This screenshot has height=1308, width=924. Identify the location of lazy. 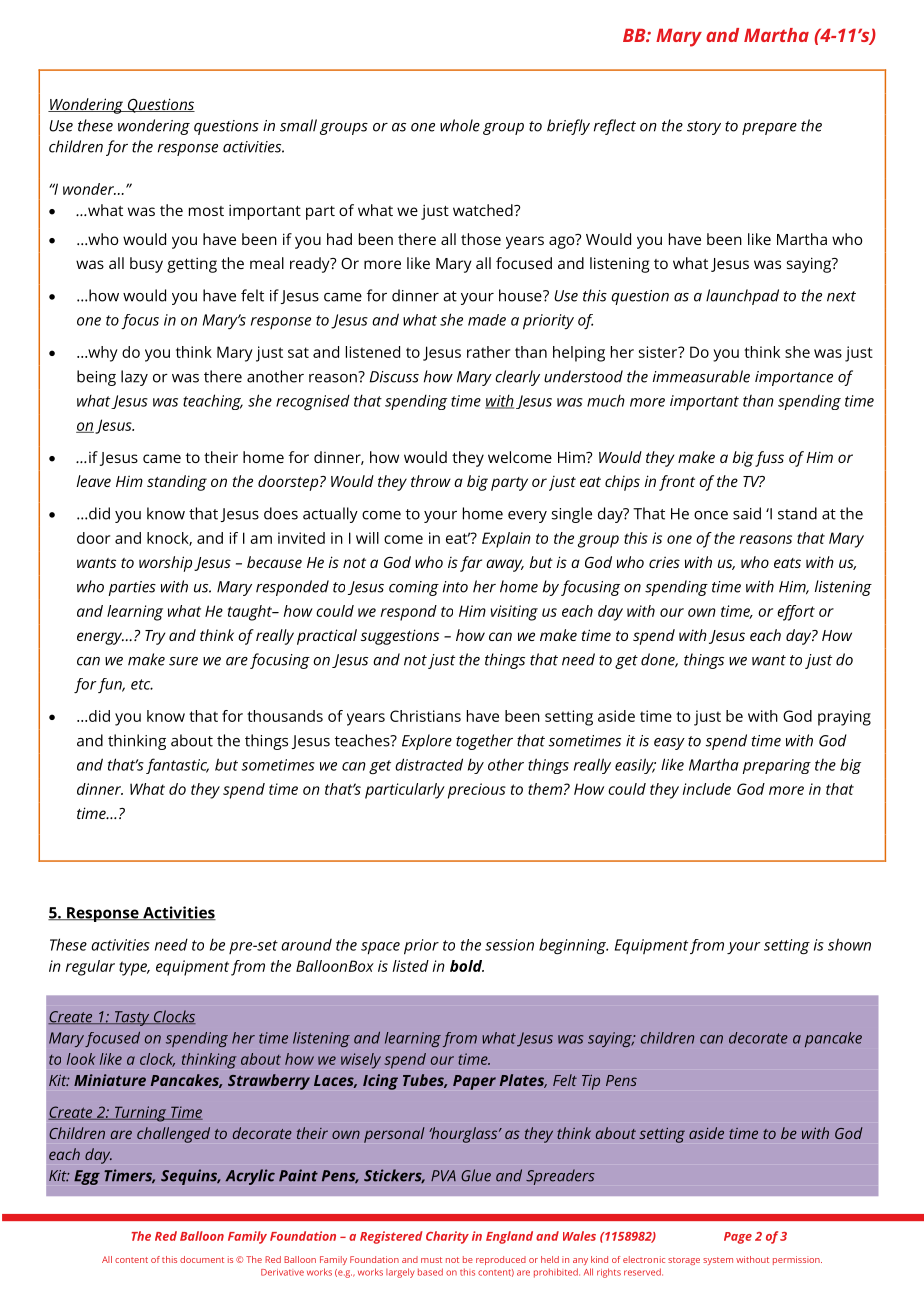
(134, 378).
